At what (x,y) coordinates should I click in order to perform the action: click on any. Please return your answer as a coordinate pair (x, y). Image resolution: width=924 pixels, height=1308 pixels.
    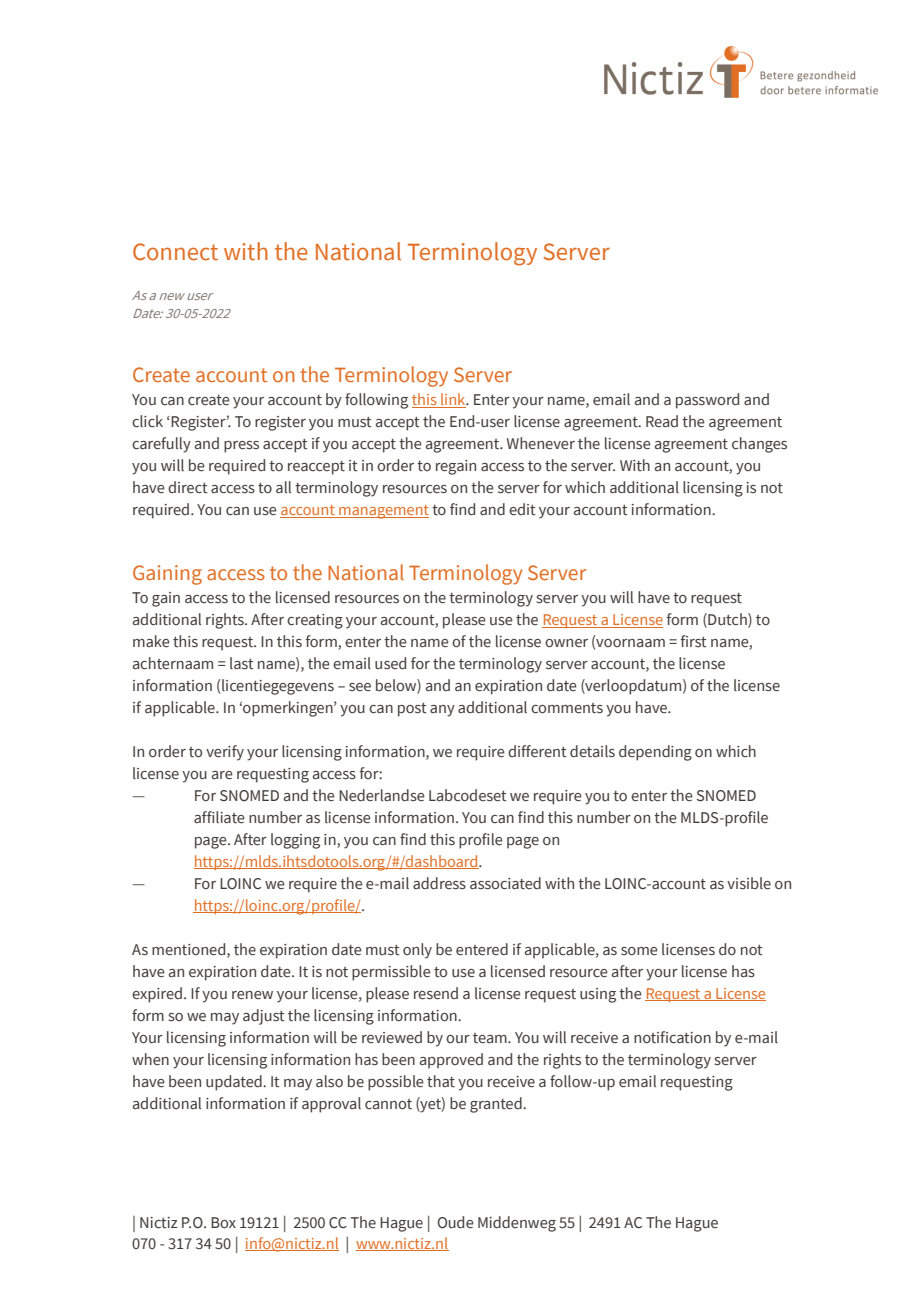
    Looking at the image, I should click on (442, 711).
